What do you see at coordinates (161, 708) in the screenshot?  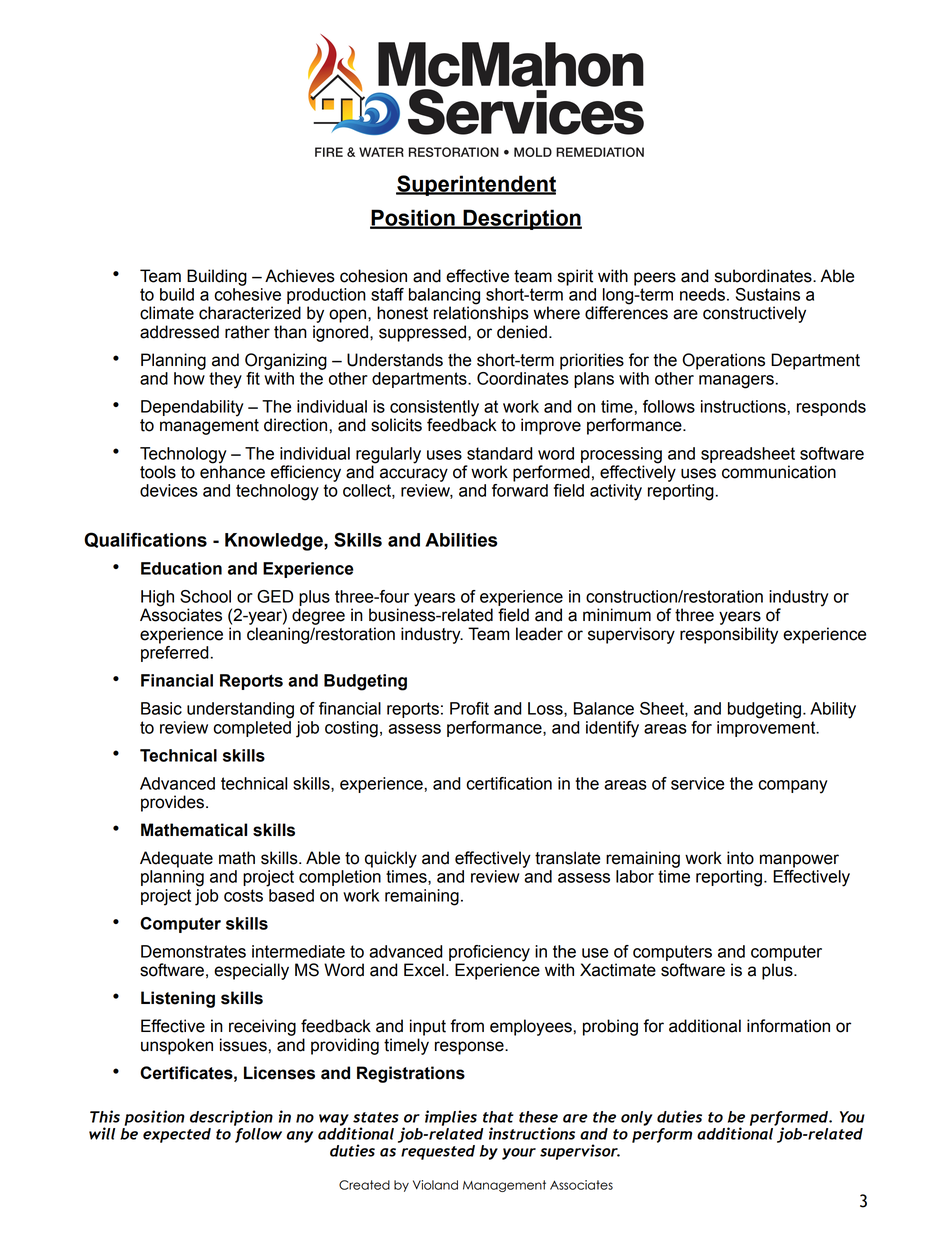 I see `Basic` at bounding box center [161, 708].
